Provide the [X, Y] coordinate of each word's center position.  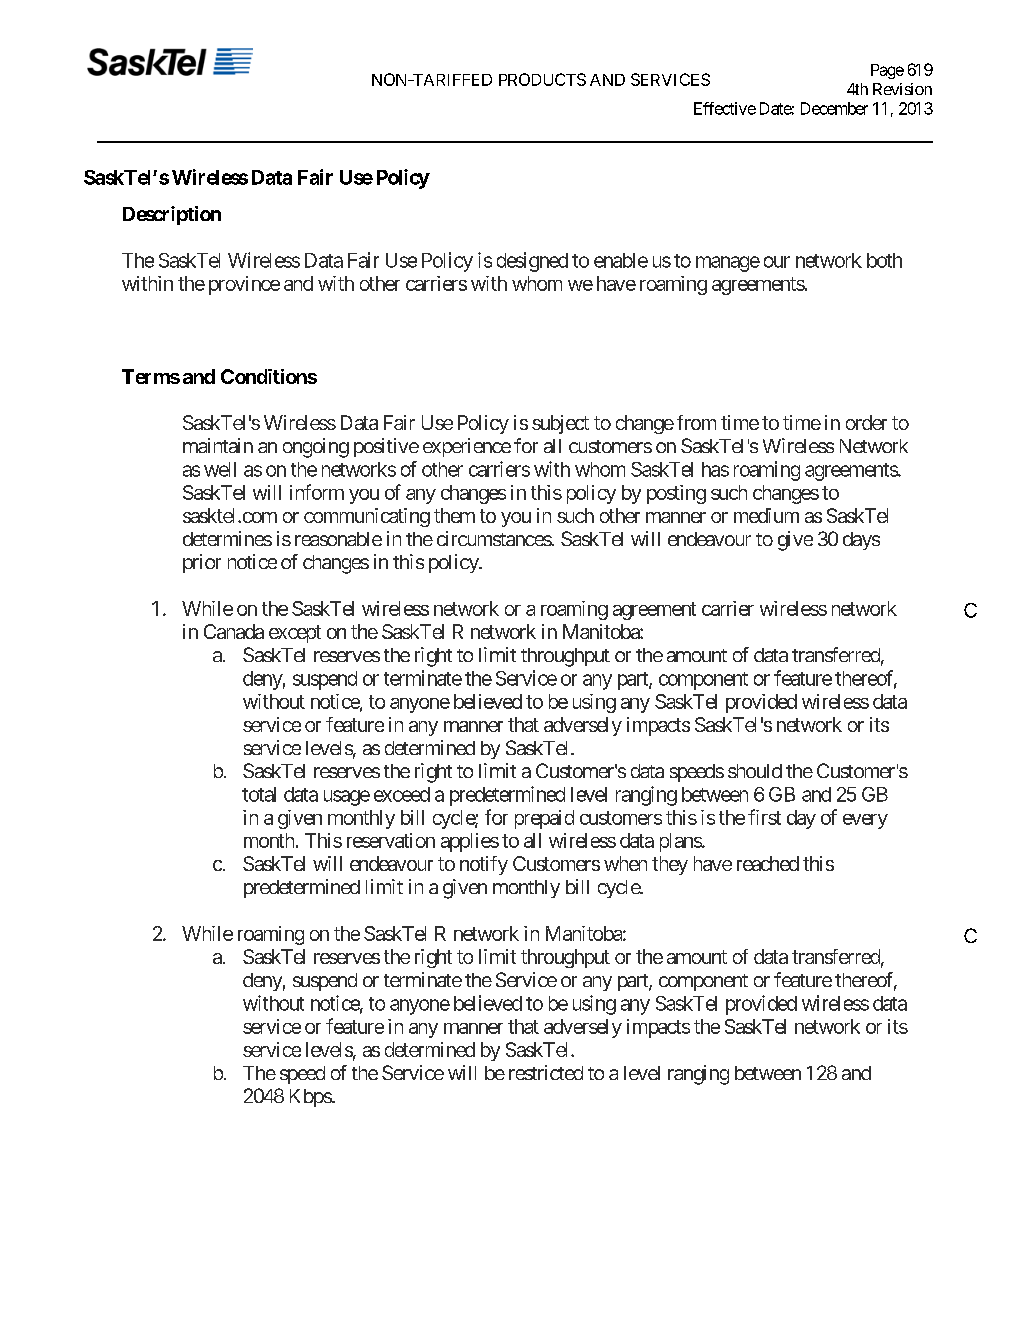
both [884, 260]
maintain [218, 445]
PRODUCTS [542, 79]
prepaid [544, 819]
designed [532, 262]
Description [172, 215]
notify [484, 865]
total [259, 794]
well [220, 469]
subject [560, 424]
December [834, 108]
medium [766, 515]
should [755, 771]
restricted [546, 1072]
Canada [234, 631]
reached [768, 863]
